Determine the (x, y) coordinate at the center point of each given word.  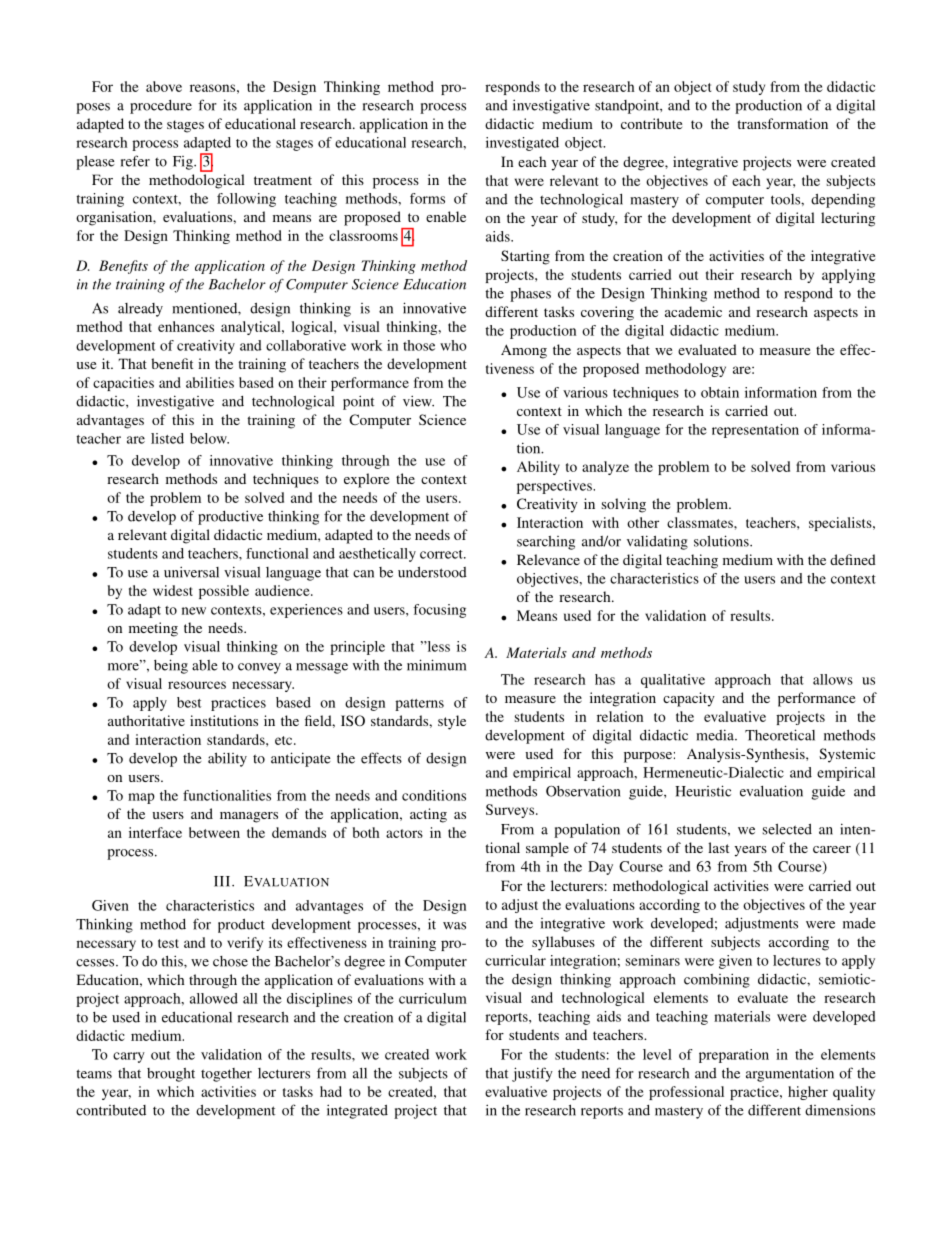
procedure (161, 107)
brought (171, 1075)
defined (853, 559)
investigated (522, 144)
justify (532, 1074)
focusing (439, 611)
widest (173, 590)
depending (843, 201)
